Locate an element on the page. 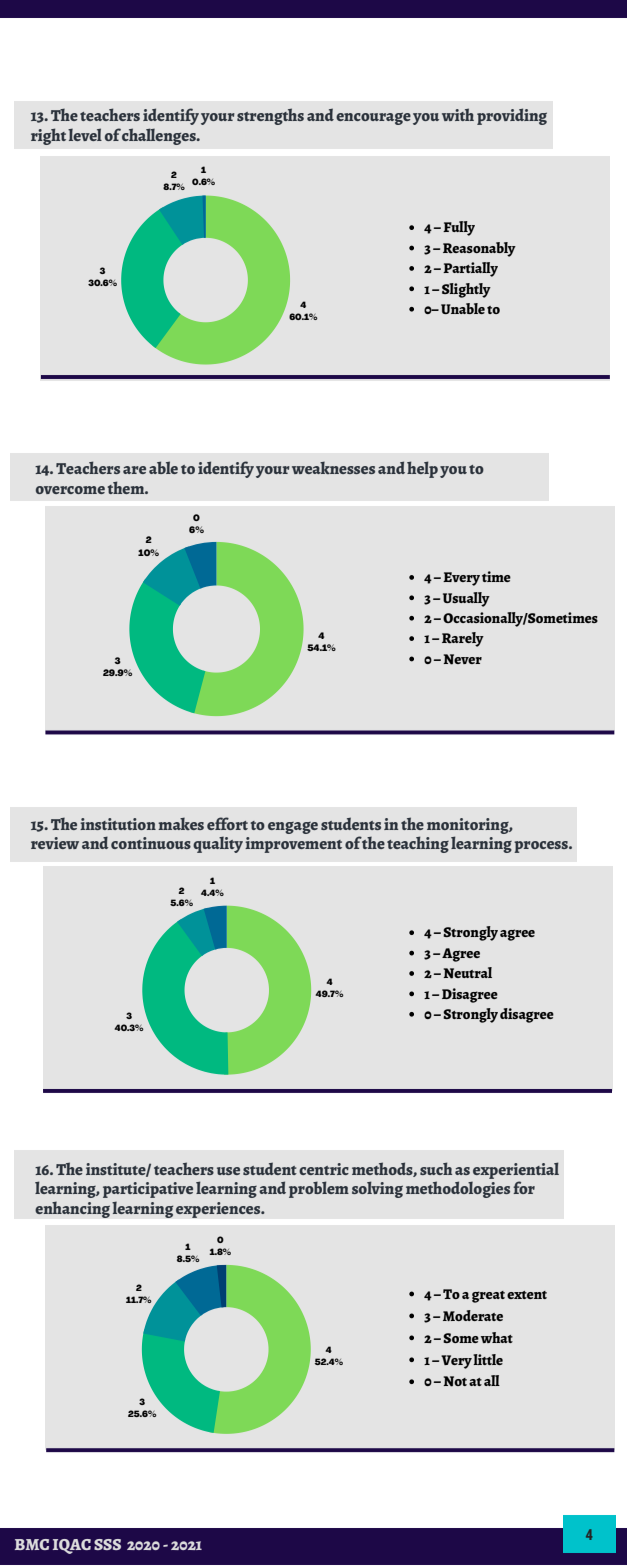 This image has height=1568, width=627. challenges is located at coordinates (160, 136).
